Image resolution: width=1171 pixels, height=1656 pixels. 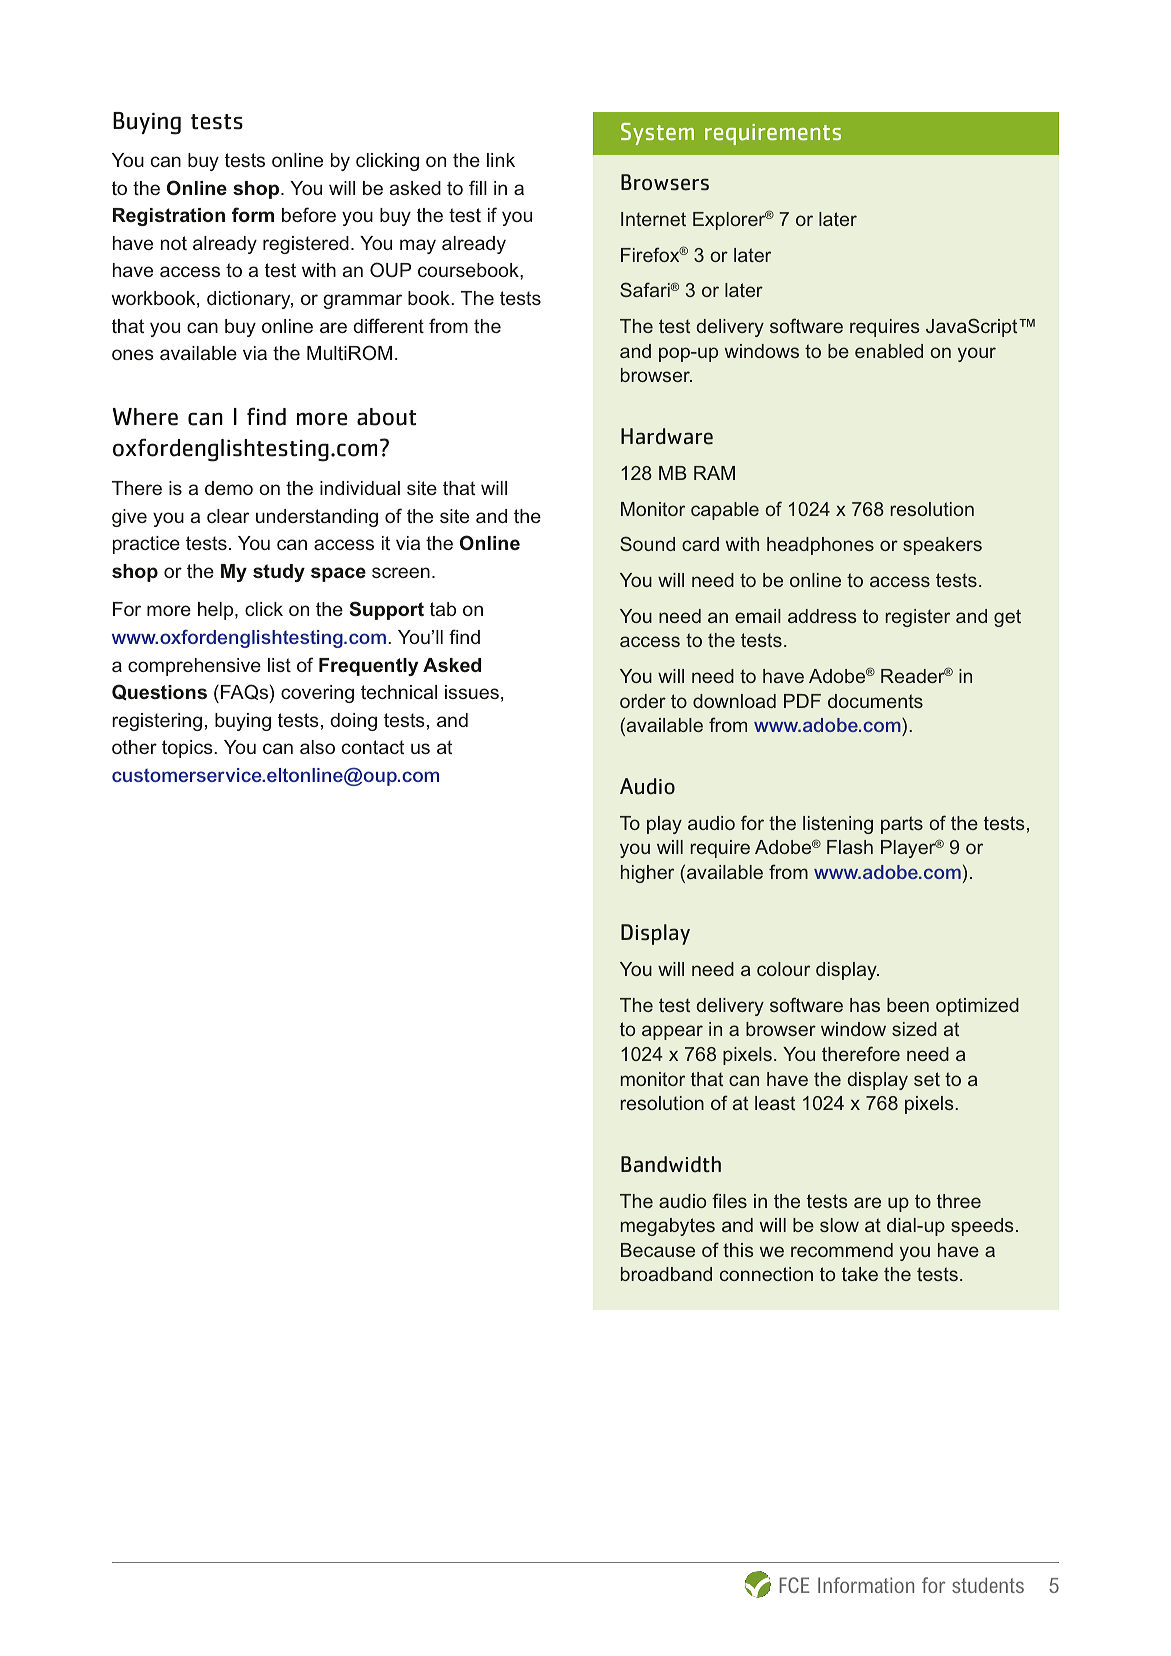 I want to click on higher, so click(x=647, y=874).
